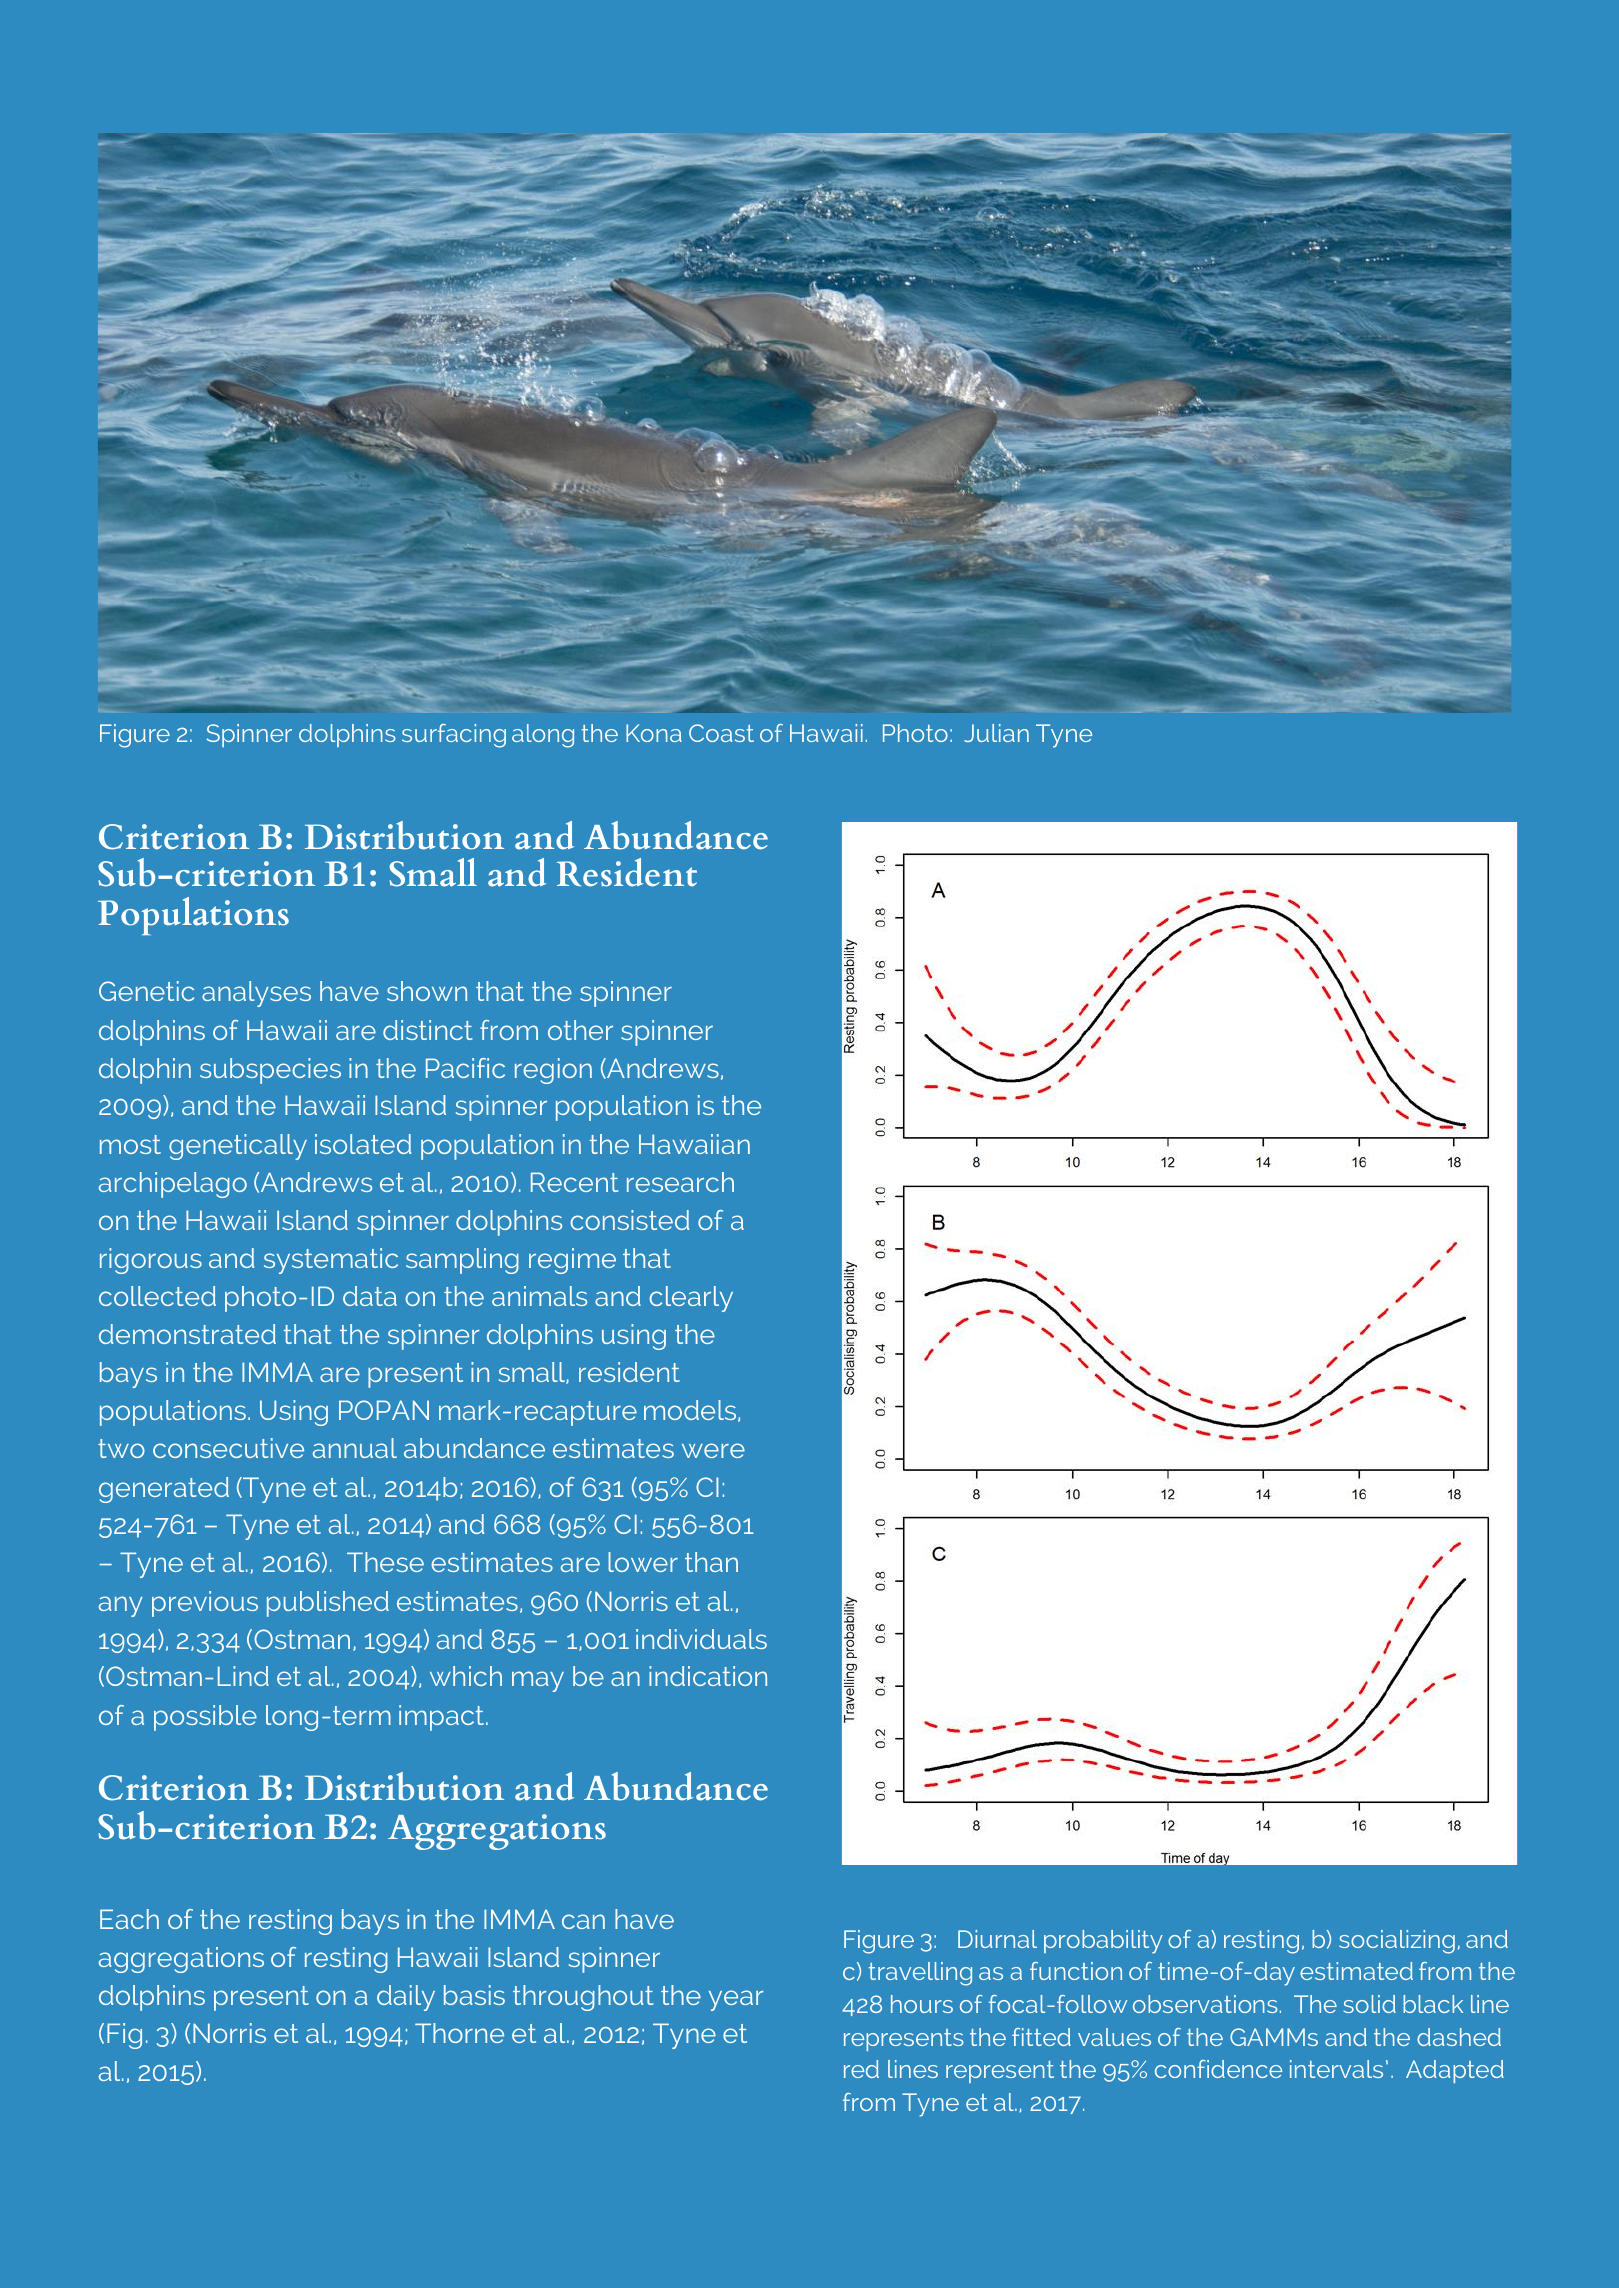  Describe the element at coordinates (996, 733) in the document. I see `Julian` at that location.
